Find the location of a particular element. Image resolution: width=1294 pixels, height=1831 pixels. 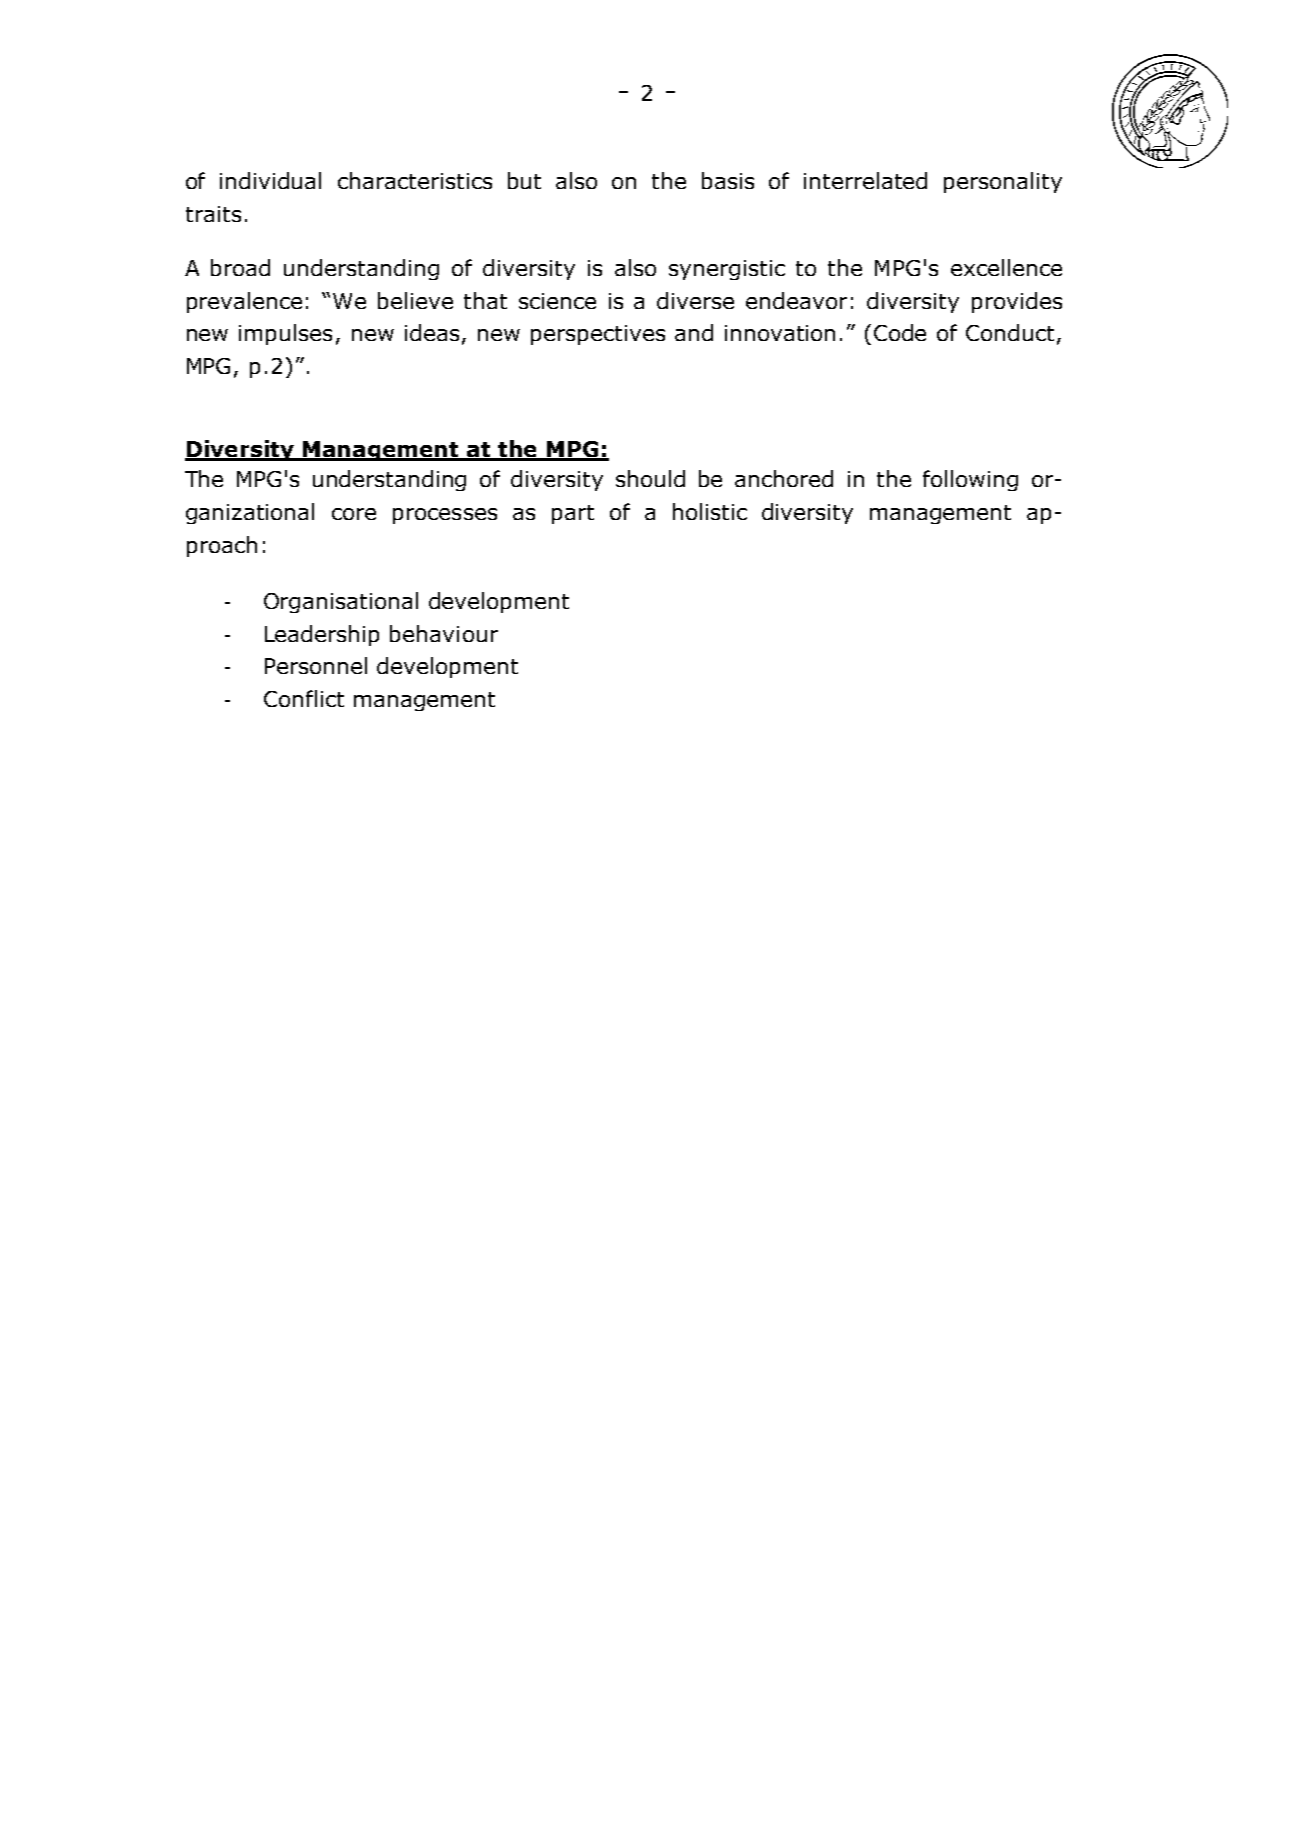

Code is located at coordinates (900, 332).
